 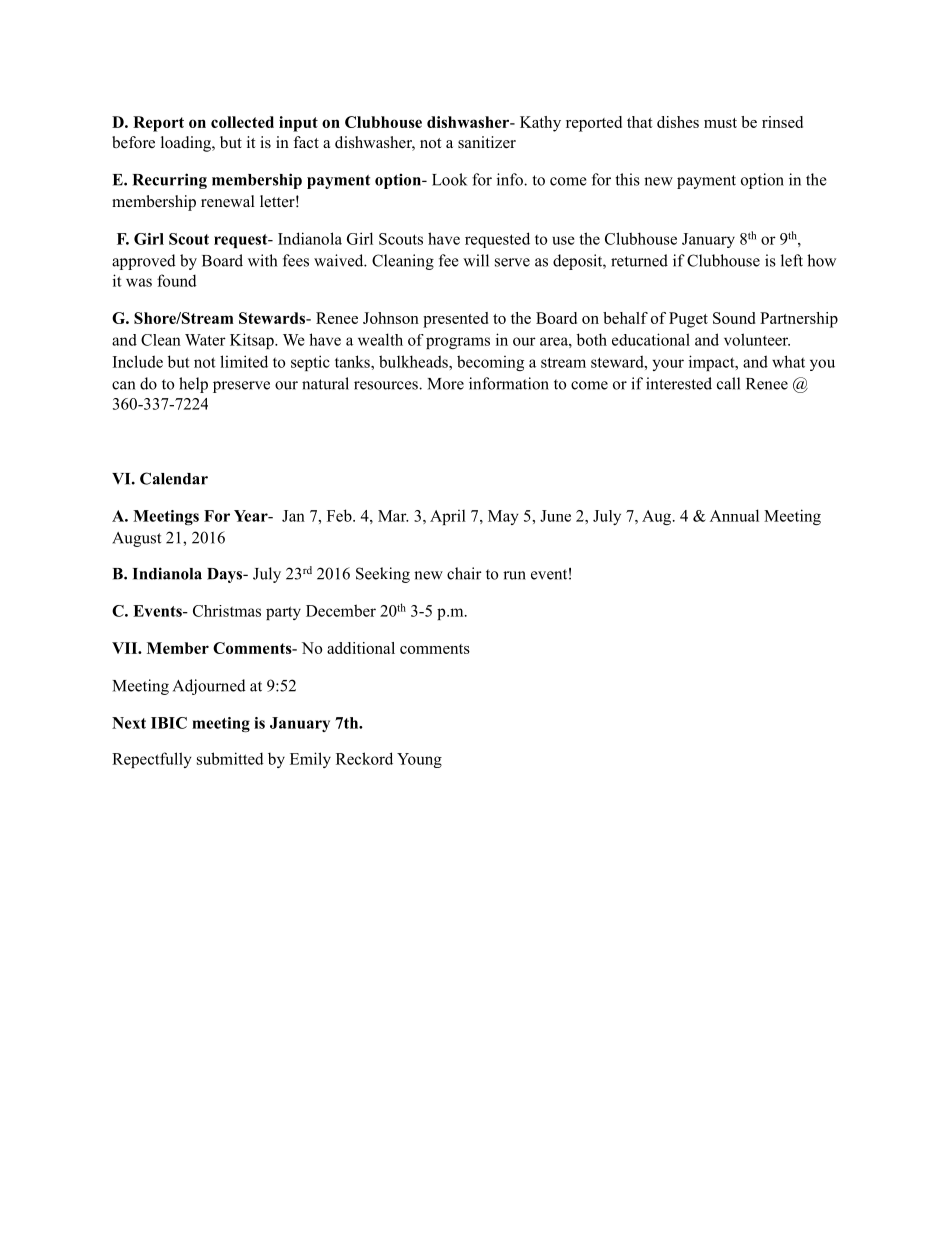 I want to click on sanitizer, so click(x=487, y=142).
